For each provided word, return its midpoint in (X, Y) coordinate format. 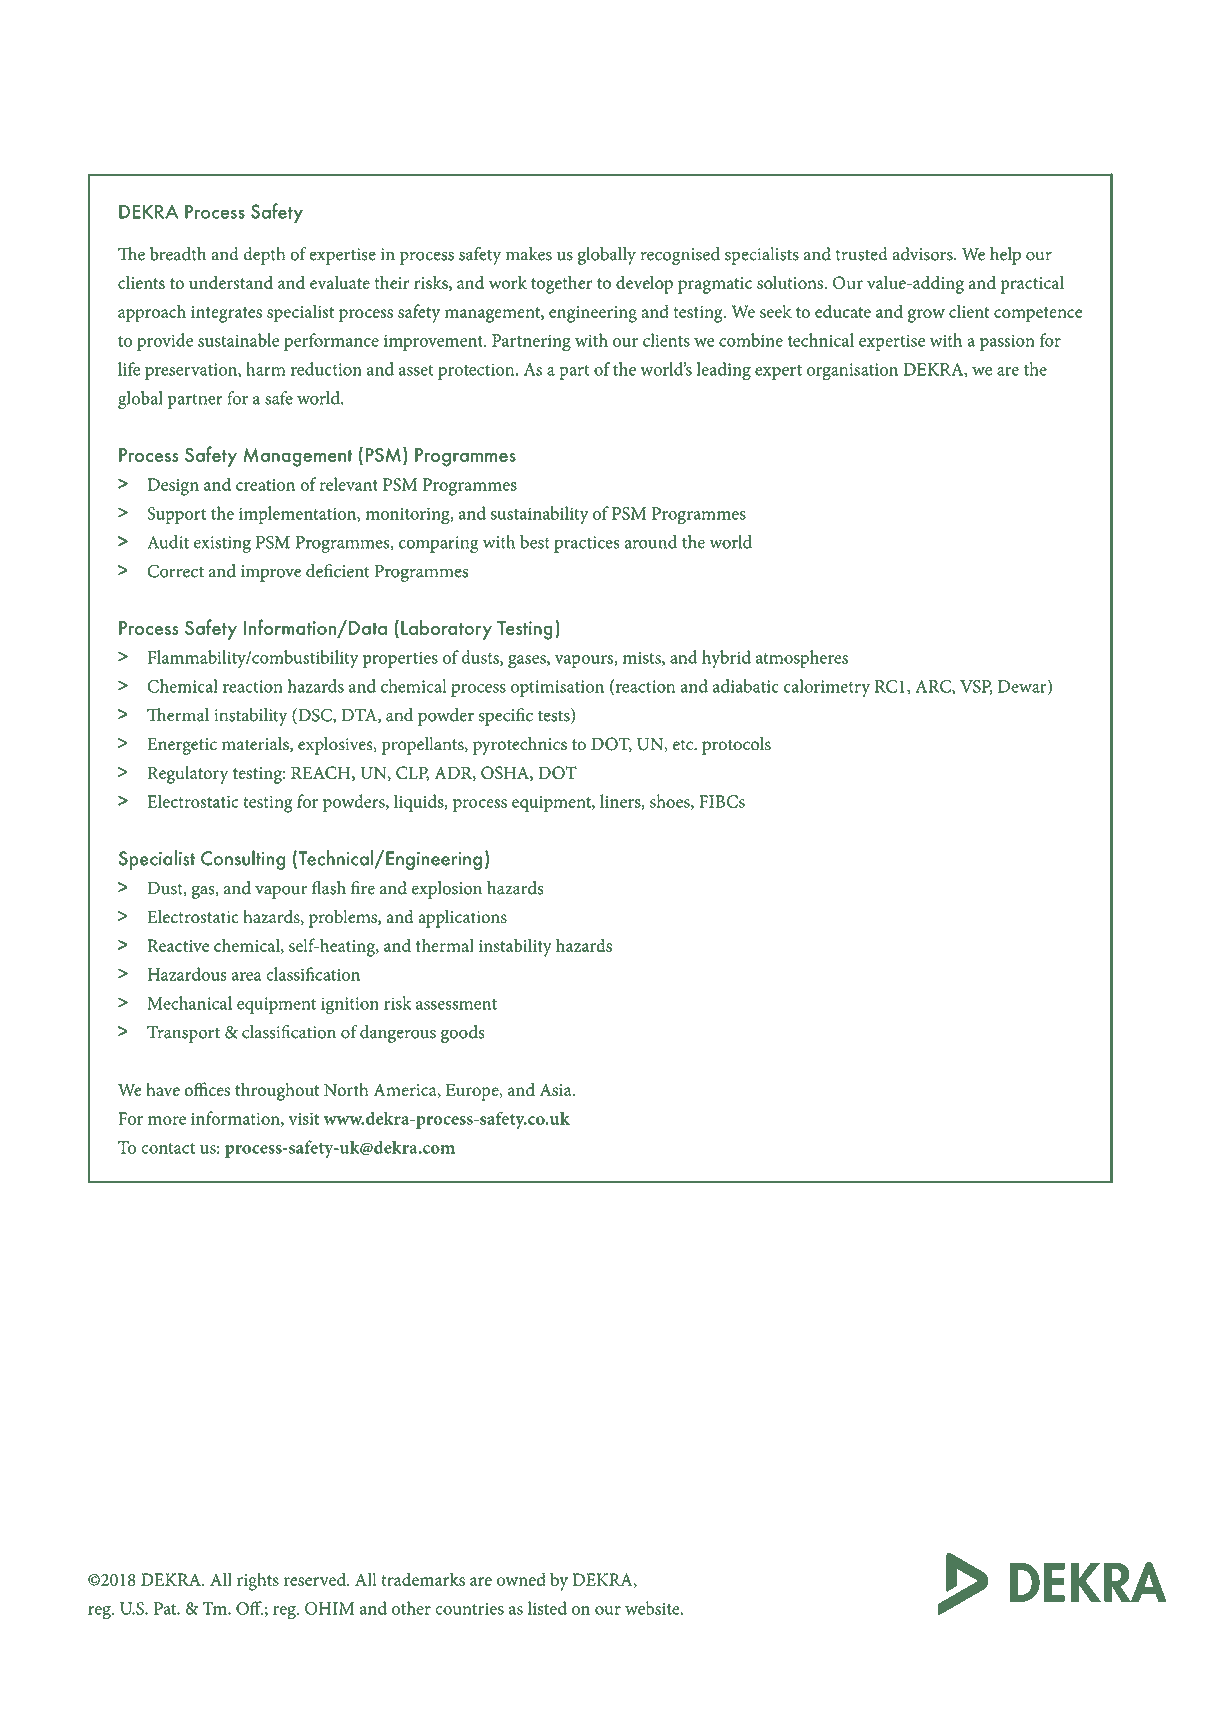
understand (231, 282)
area (246, 976)
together (562, 285)
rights (258, 1581)
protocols (736, 746)
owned (521, 1579)
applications (462, 919)
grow (926, 316)
